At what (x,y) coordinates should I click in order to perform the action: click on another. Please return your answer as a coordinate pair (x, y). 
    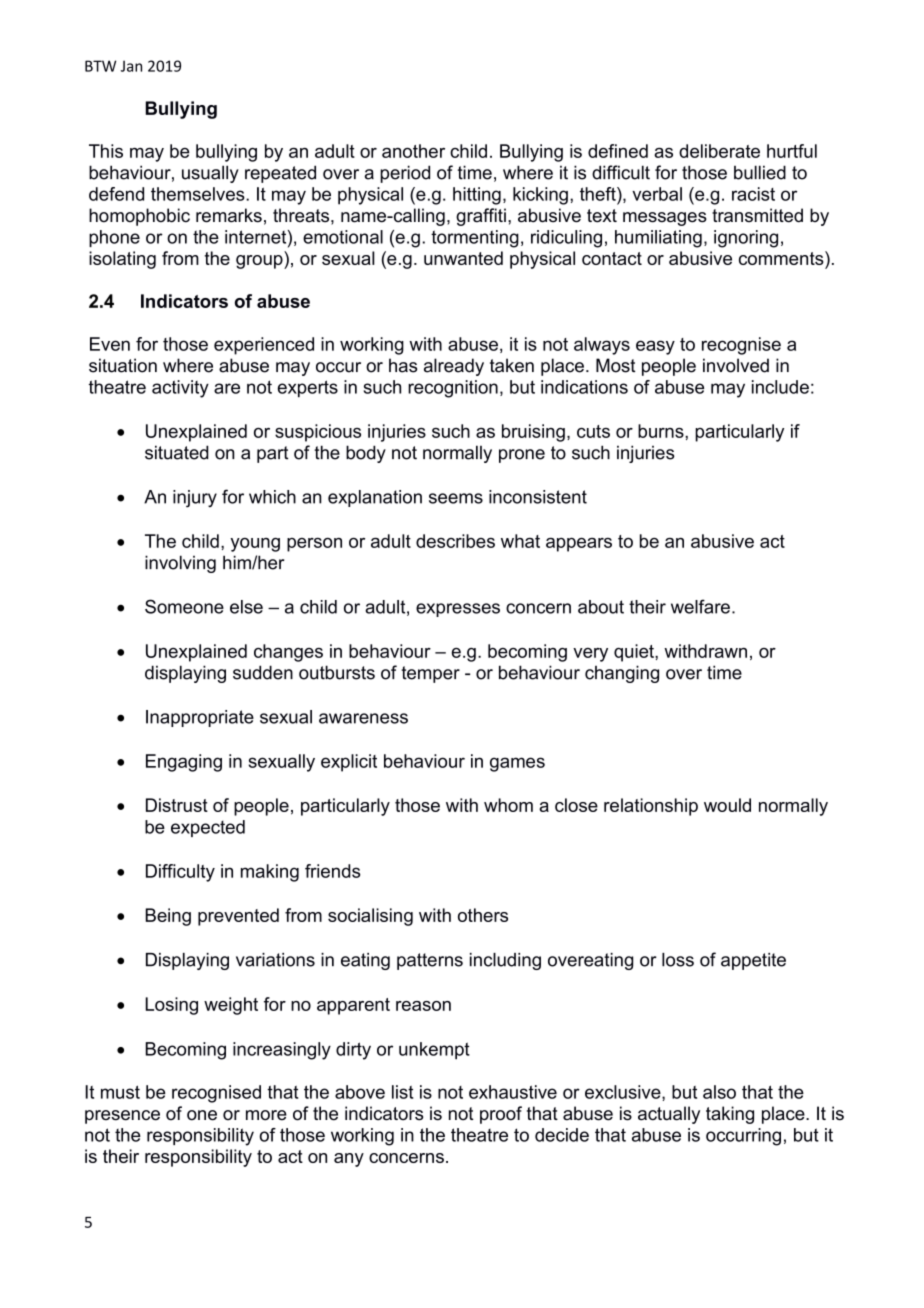
    Looking at the image, I should click on (413, 151).
